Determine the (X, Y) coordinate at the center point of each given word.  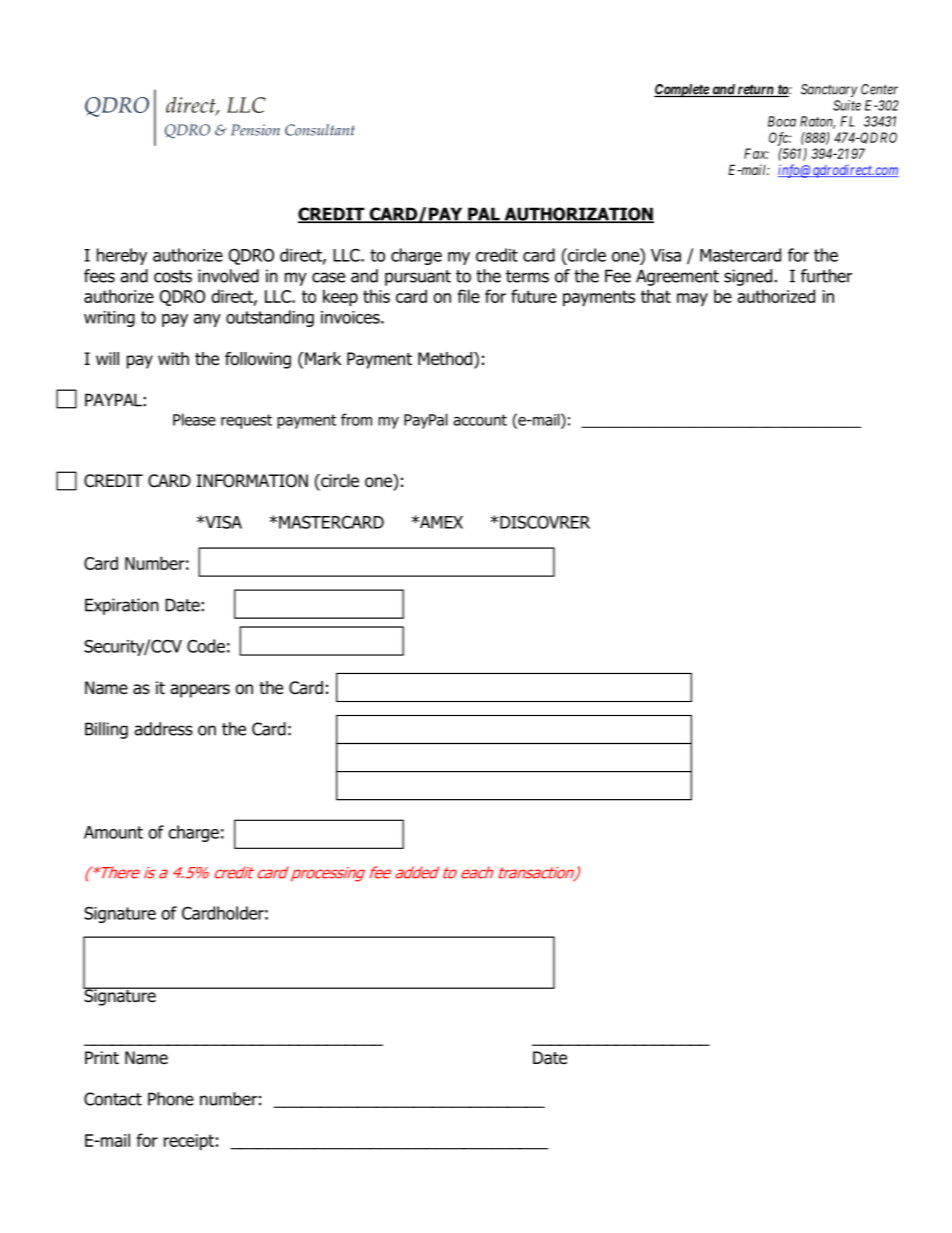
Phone (171, 1099)
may (692, 299)
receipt (189, 1142)
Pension (255, 130)
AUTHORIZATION (578, 215)
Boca (782, 121)
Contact (113, 1099)
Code (206, 646)
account (480, 420)
